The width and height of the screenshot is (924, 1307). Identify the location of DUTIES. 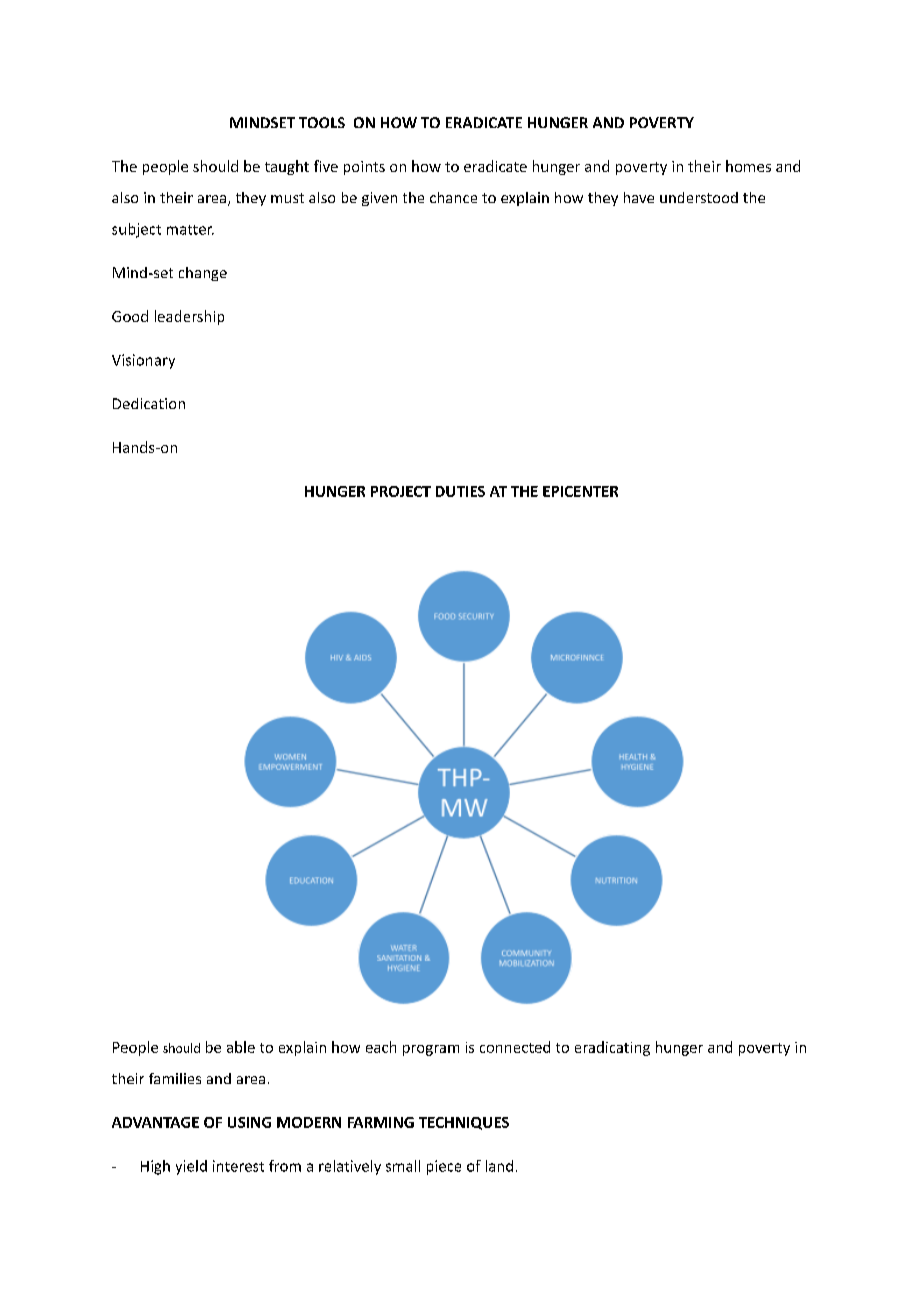
(460, 491).
